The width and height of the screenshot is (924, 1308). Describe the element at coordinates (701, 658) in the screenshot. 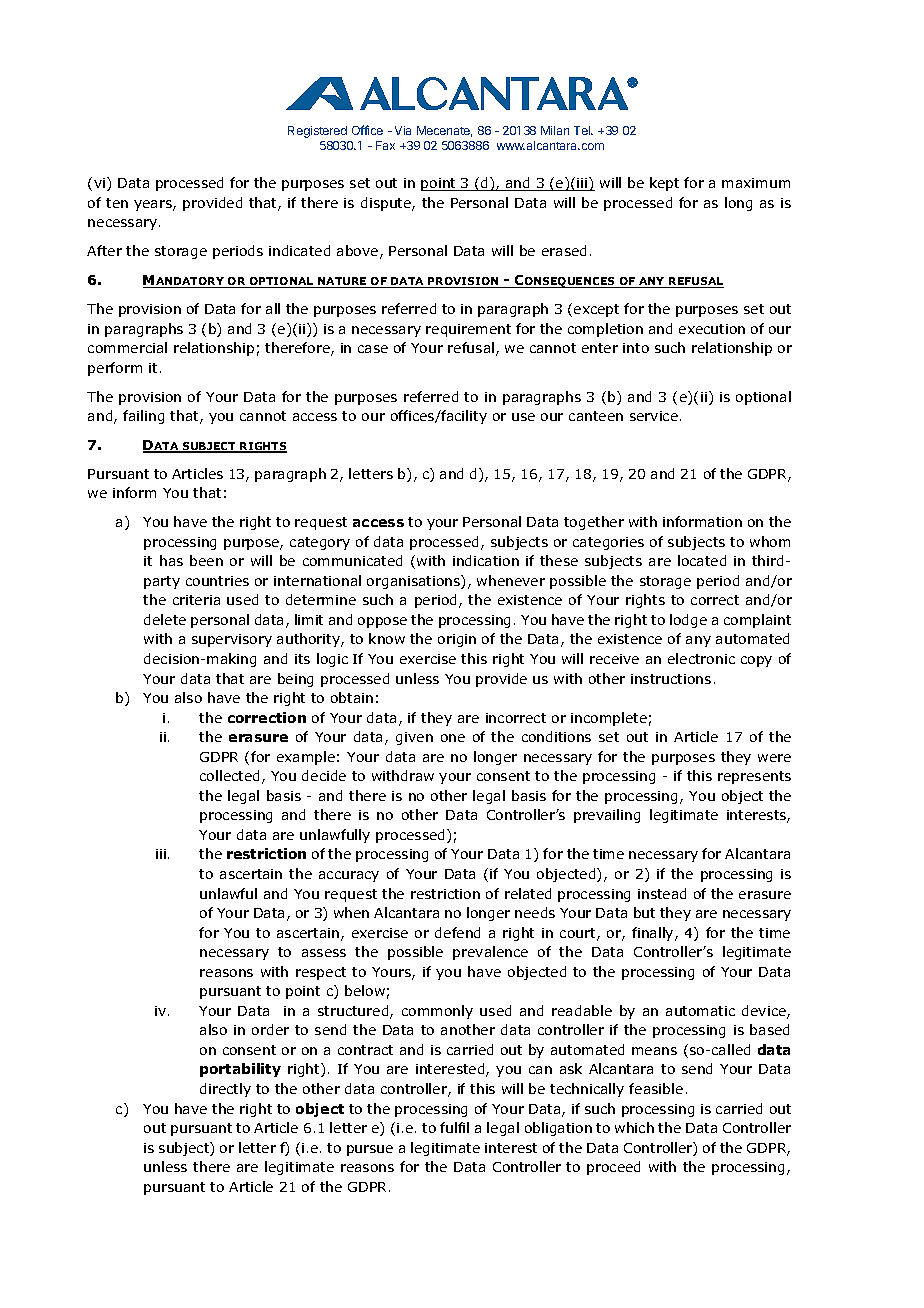

I see `electronic` at that location.
